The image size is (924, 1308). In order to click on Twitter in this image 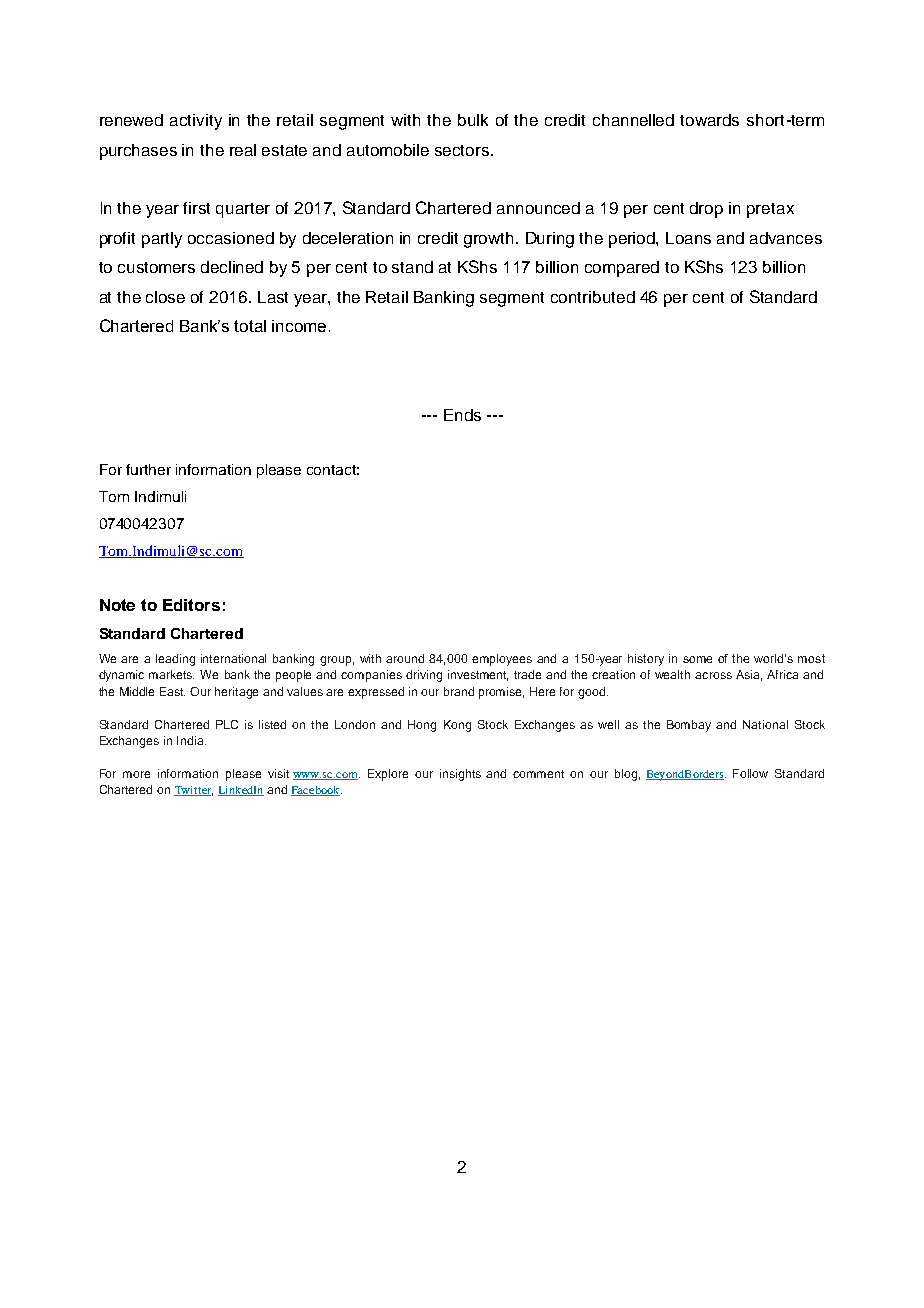, I will do `click(193, 791)`.
